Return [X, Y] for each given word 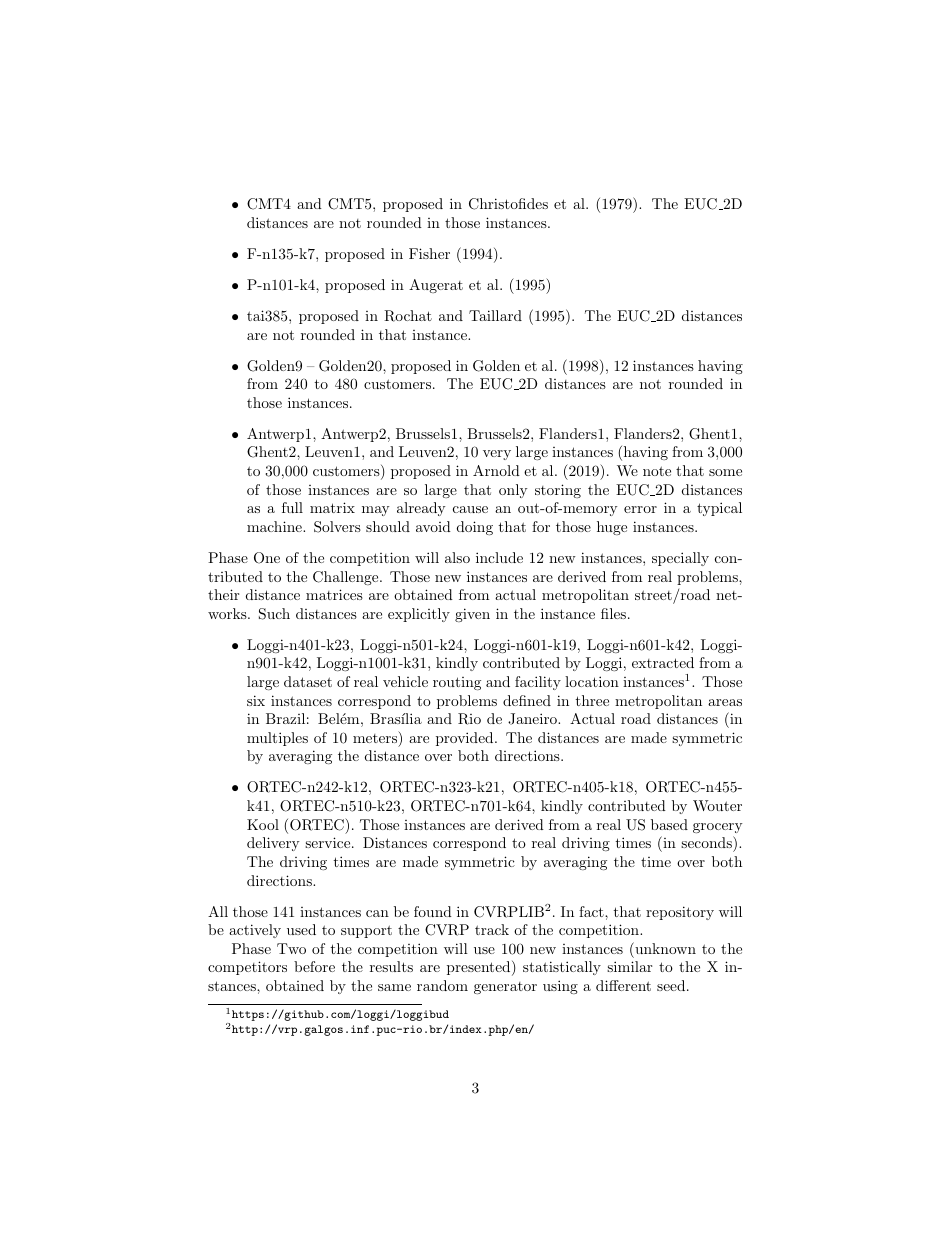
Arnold [496, 470]
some [725, 472]
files [613, 613]
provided [466, 739]
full [292, 507]
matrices [334, 594]
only [513, 491]
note [657, 471]
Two [291, 948]
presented [478, 968]
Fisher [429, 253]
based [669, 824]
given [472, 615]
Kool [263, 824]
